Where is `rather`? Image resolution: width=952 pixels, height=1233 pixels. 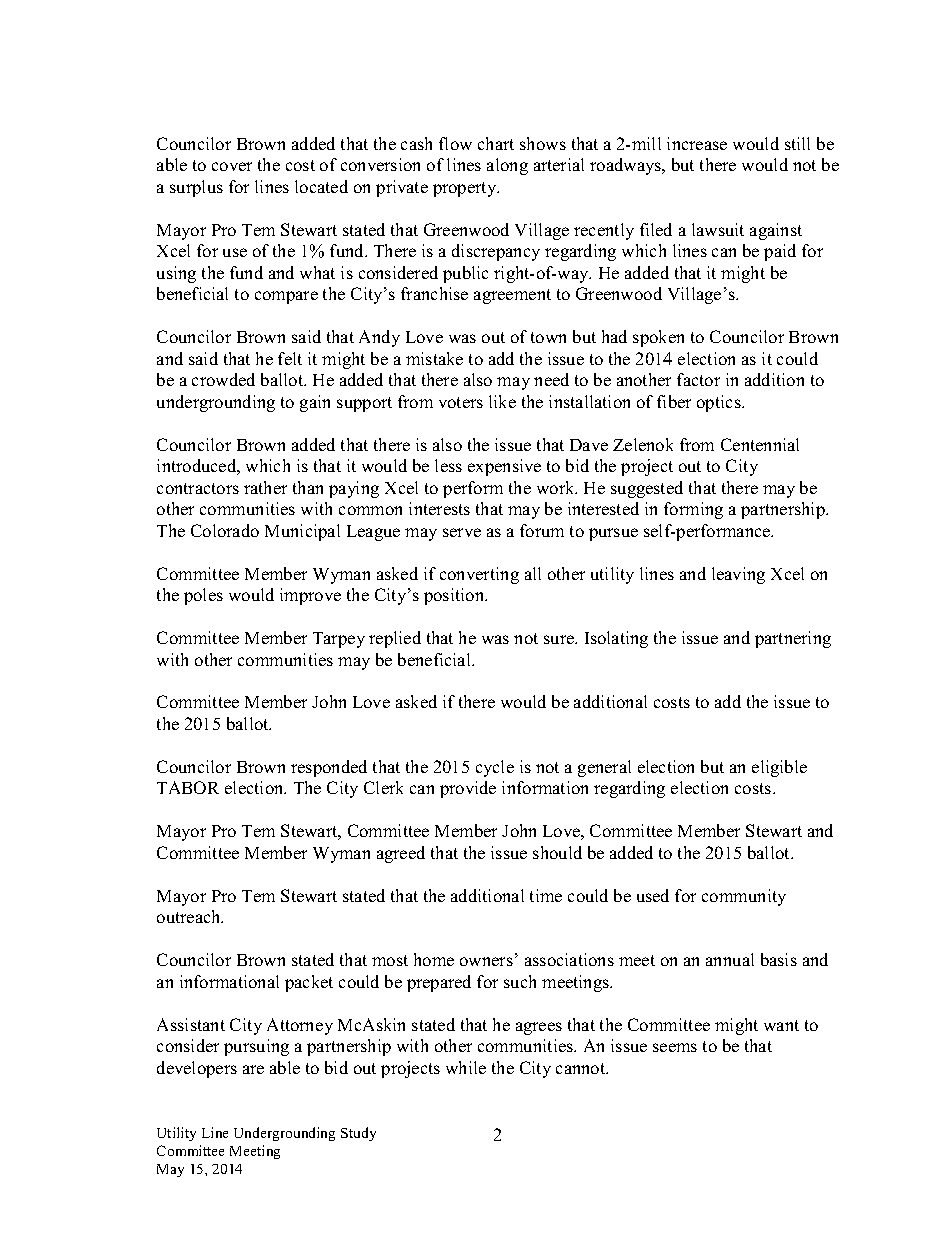 rather is located at coordinates (265, 487).
